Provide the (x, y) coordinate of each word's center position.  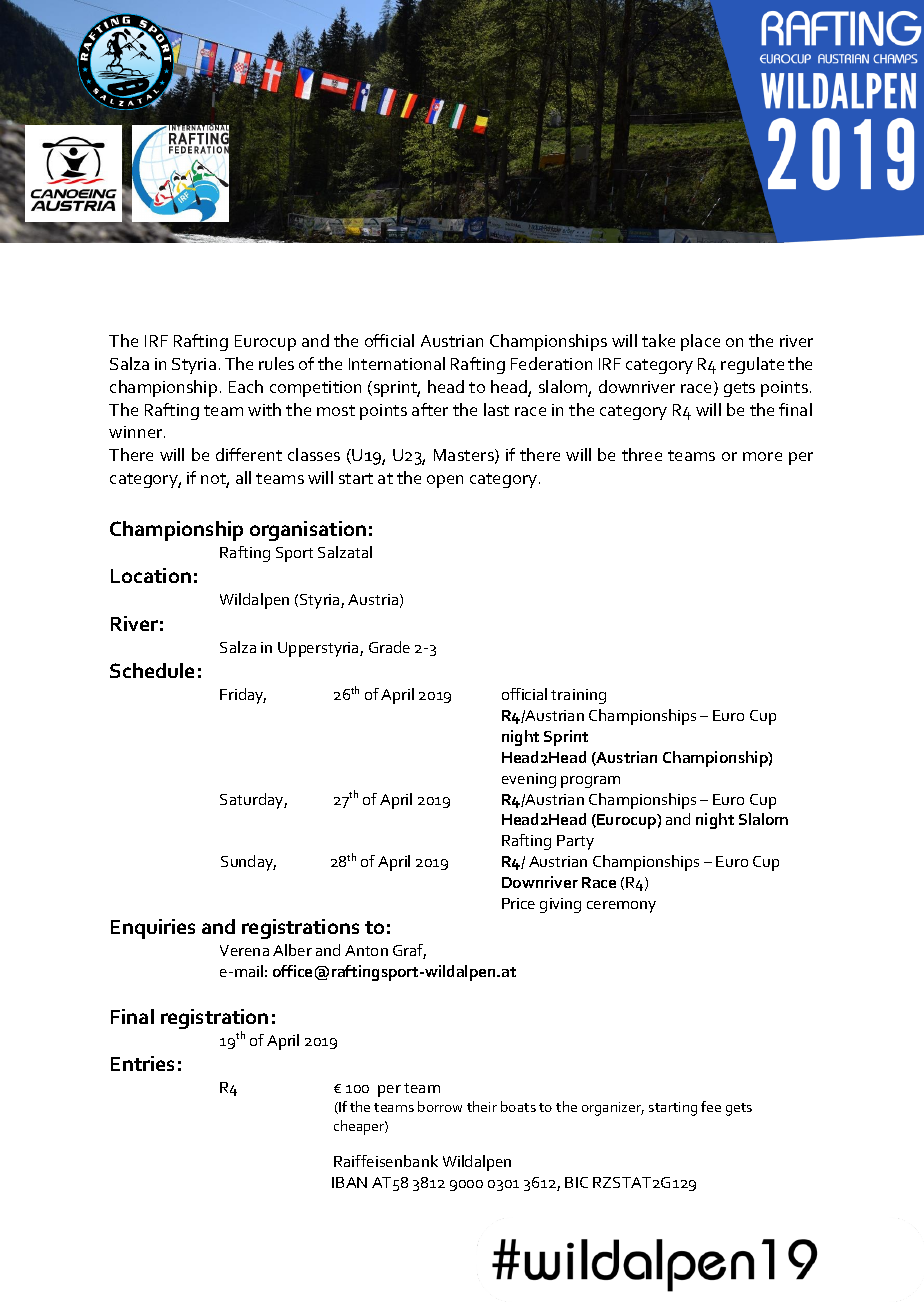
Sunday (248, 863)
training (578, 696)
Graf (409, 951)
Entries (142, 1063)
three (642, 454)
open (445, 481)
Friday (243, 696)
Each (246, 386)
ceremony (621, 907)
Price (518, 903)
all (243, 477)
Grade (389, 647)
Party (575, 842)
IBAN (349, 1182)
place (700, 342)
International (397, 363)
